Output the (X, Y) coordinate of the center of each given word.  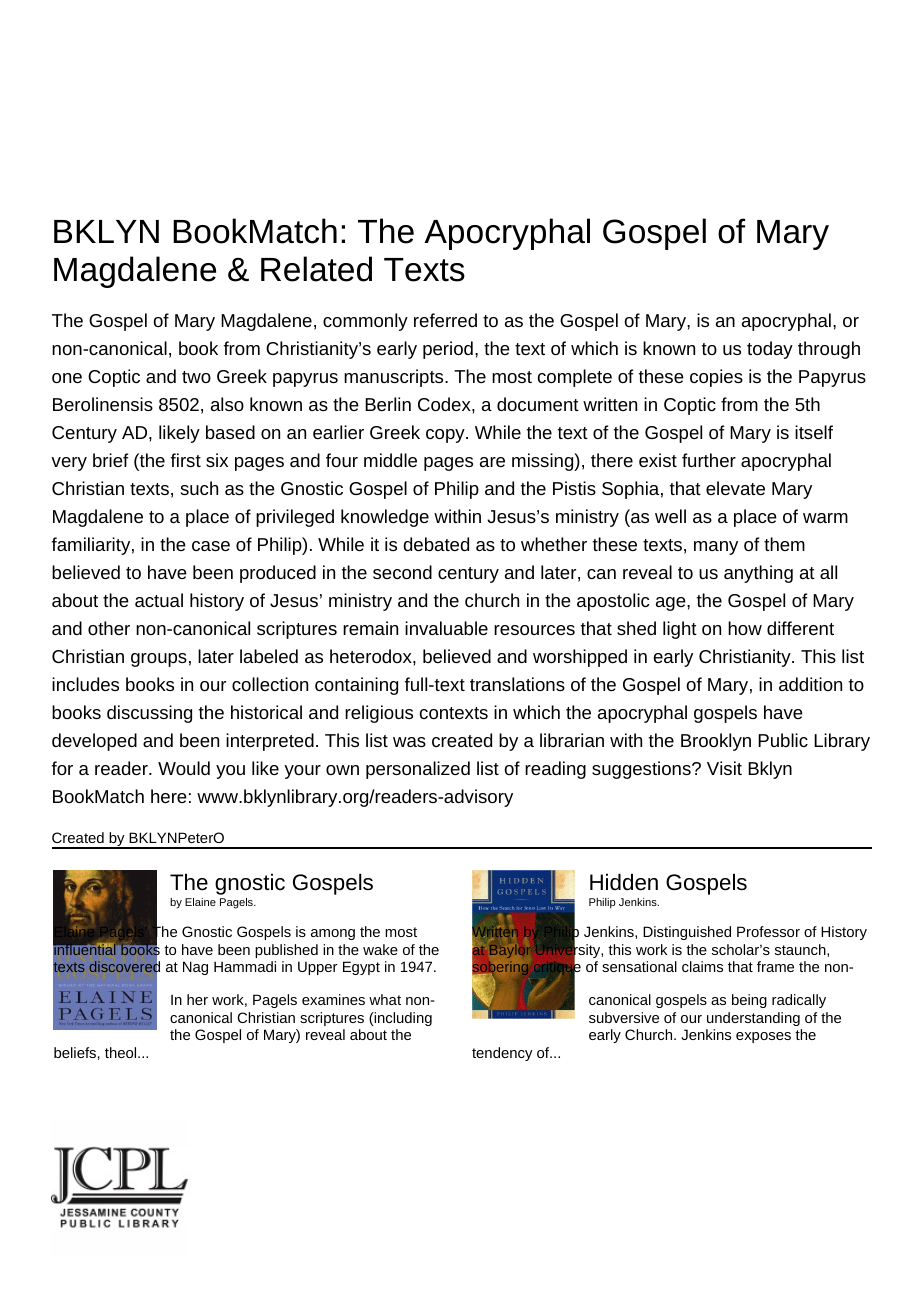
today (770, 350)
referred (445, 320)
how (745, 628)
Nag (195, 968)
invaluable (446, 628)
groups (159, 660)
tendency (502, 1054)
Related (316, 269)
